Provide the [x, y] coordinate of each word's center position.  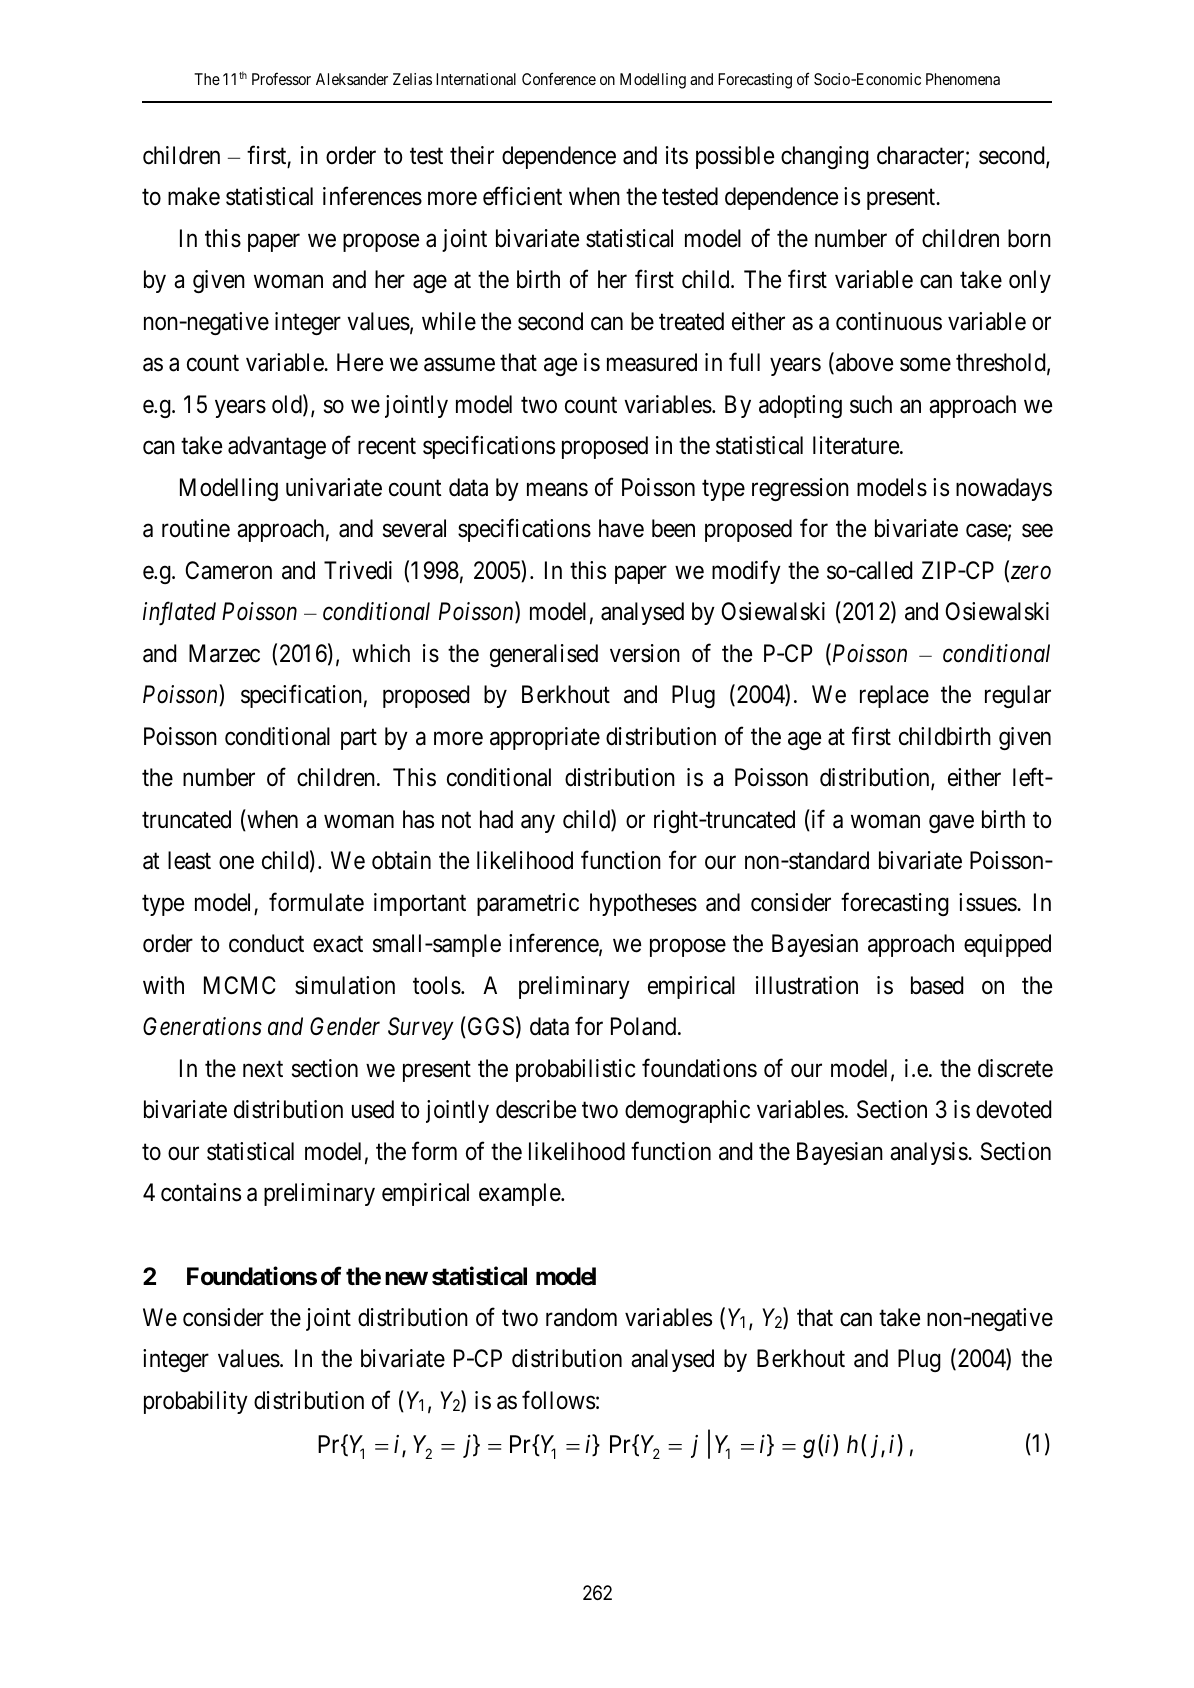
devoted [1013, 1109]
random [581, 1317]
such [871, 404]
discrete [1015, 1068]
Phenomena [963, 79]
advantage [277, 447]
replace [894, 696]
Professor [281, 78]
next [263, 1069]
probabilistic [575, 1070]
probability [196, 1402]
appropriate [545, 738]
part [359, 739]
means [557, 490]
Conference [559, 78]
